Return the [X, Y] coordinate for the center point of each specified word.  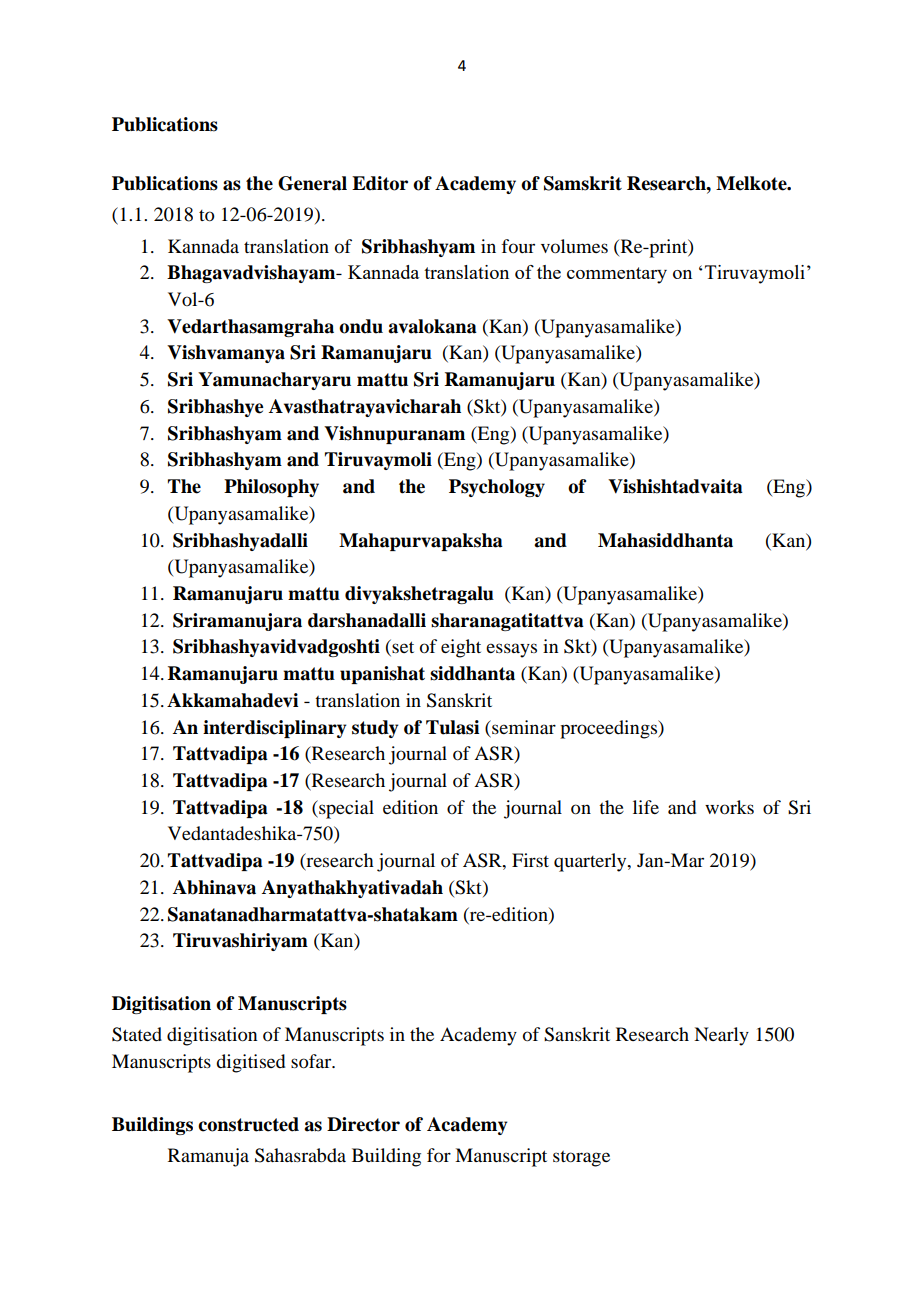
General [312, 183]
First [530, 860]
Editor [380, 183]
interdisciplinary [275, 729]
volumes [574, 246]
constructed [248, 1124]
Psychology [497, 488]
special [345, 809]
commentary [617, 275]
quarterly [591, 862]
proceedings [610, 729]
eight [461, 648]
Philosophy [271, 488]
